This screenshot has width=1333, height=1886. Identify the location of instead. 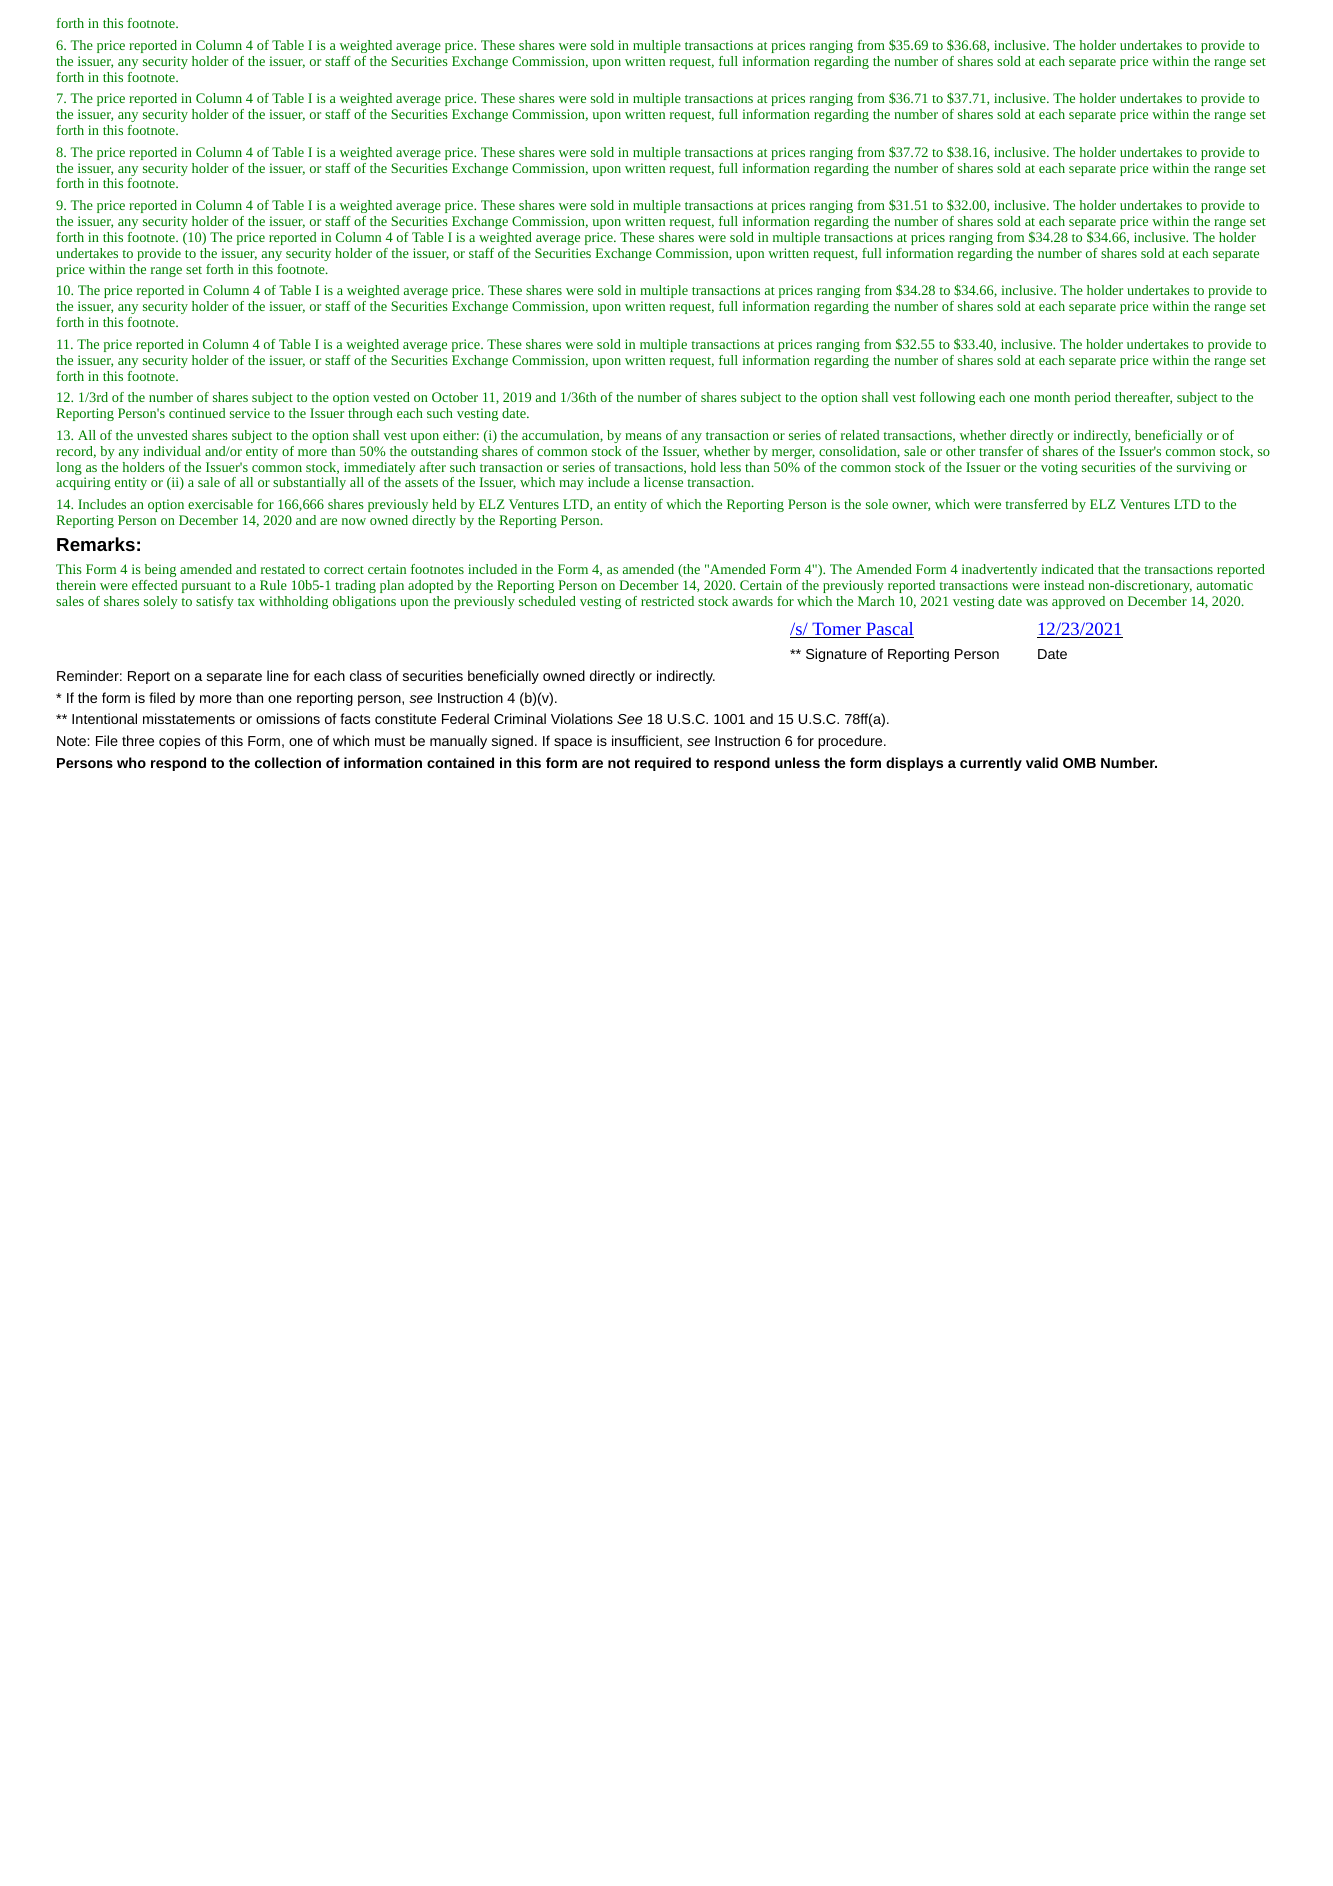
(1064, 585).
